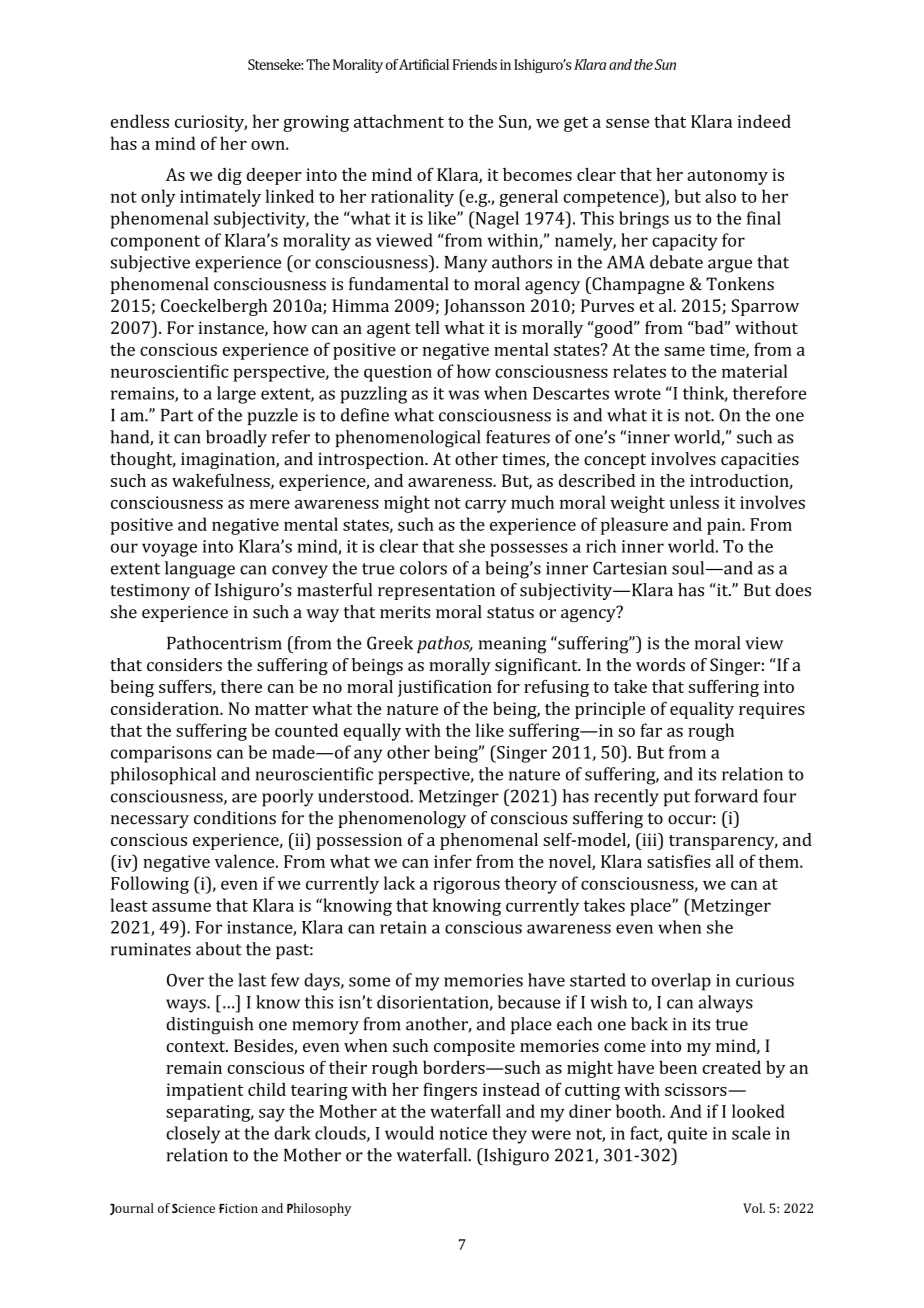 The width and height of the screenshot is (924, 1308). I want to click on was, so click(464, 395).
